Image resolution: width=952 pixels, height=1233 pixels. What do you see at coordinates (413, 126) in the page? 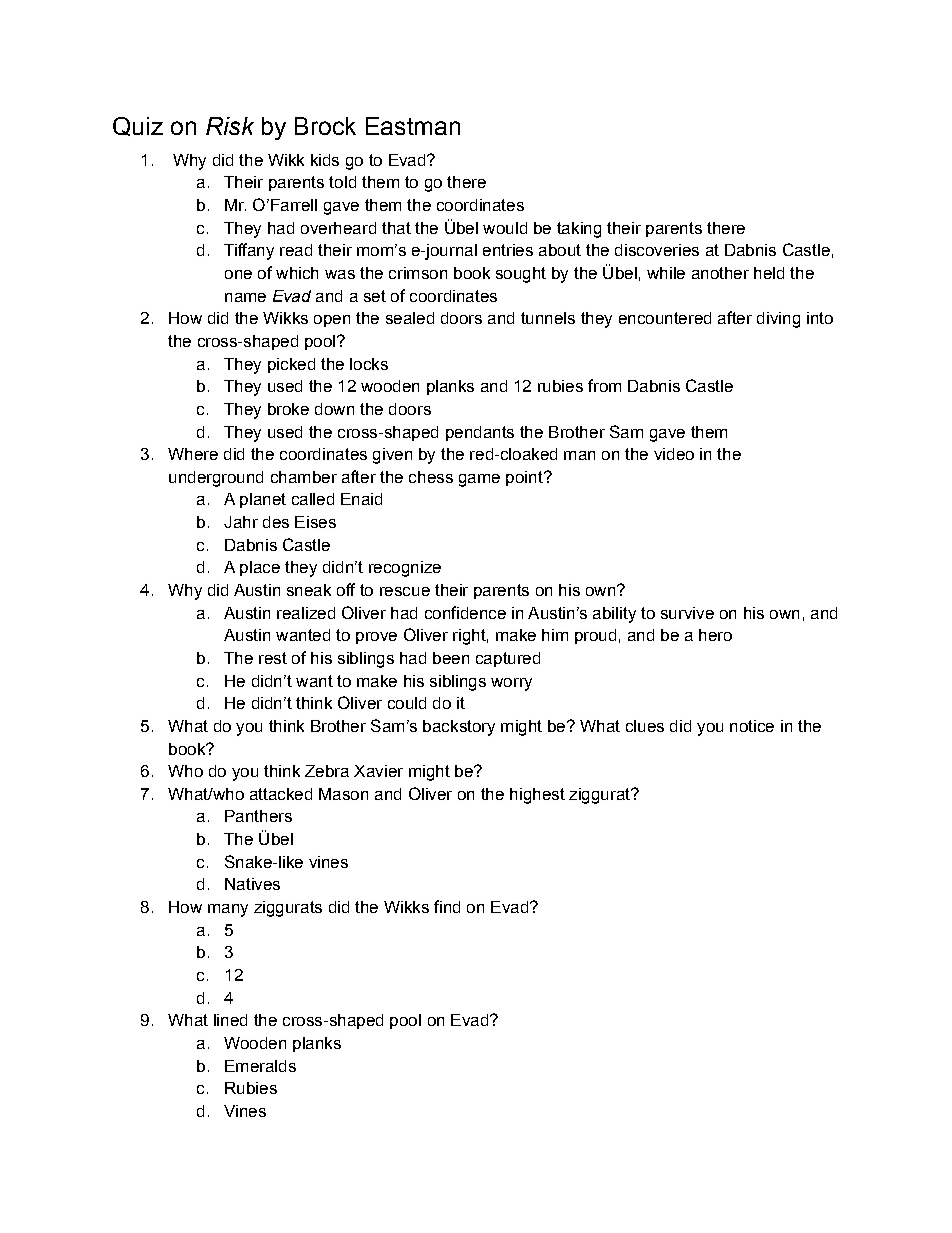
I see `Eastman` at bounding box center [413, 126].
